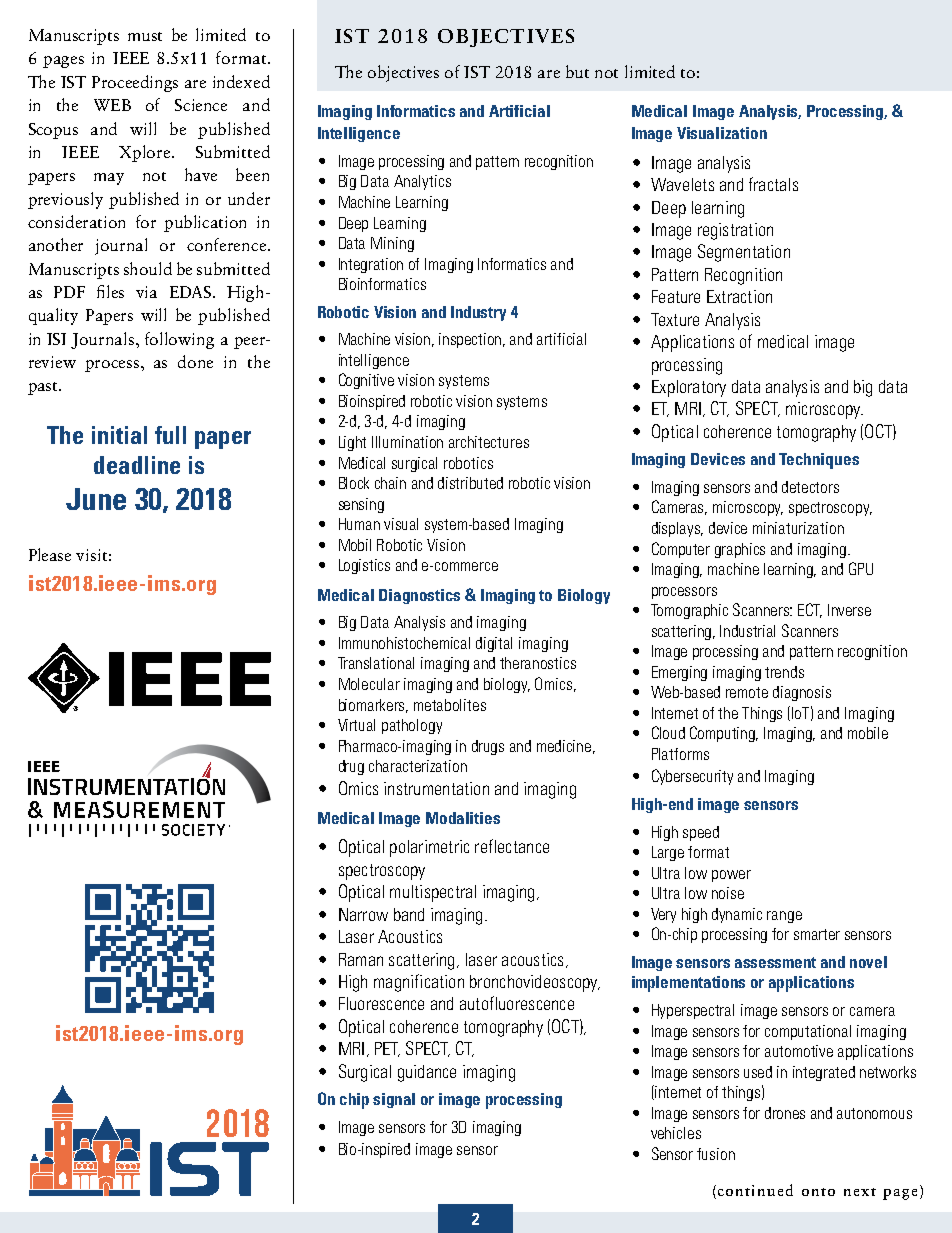  Describe the element at coordinates (422, 182) in the image. I see `Analytics` at that location.
